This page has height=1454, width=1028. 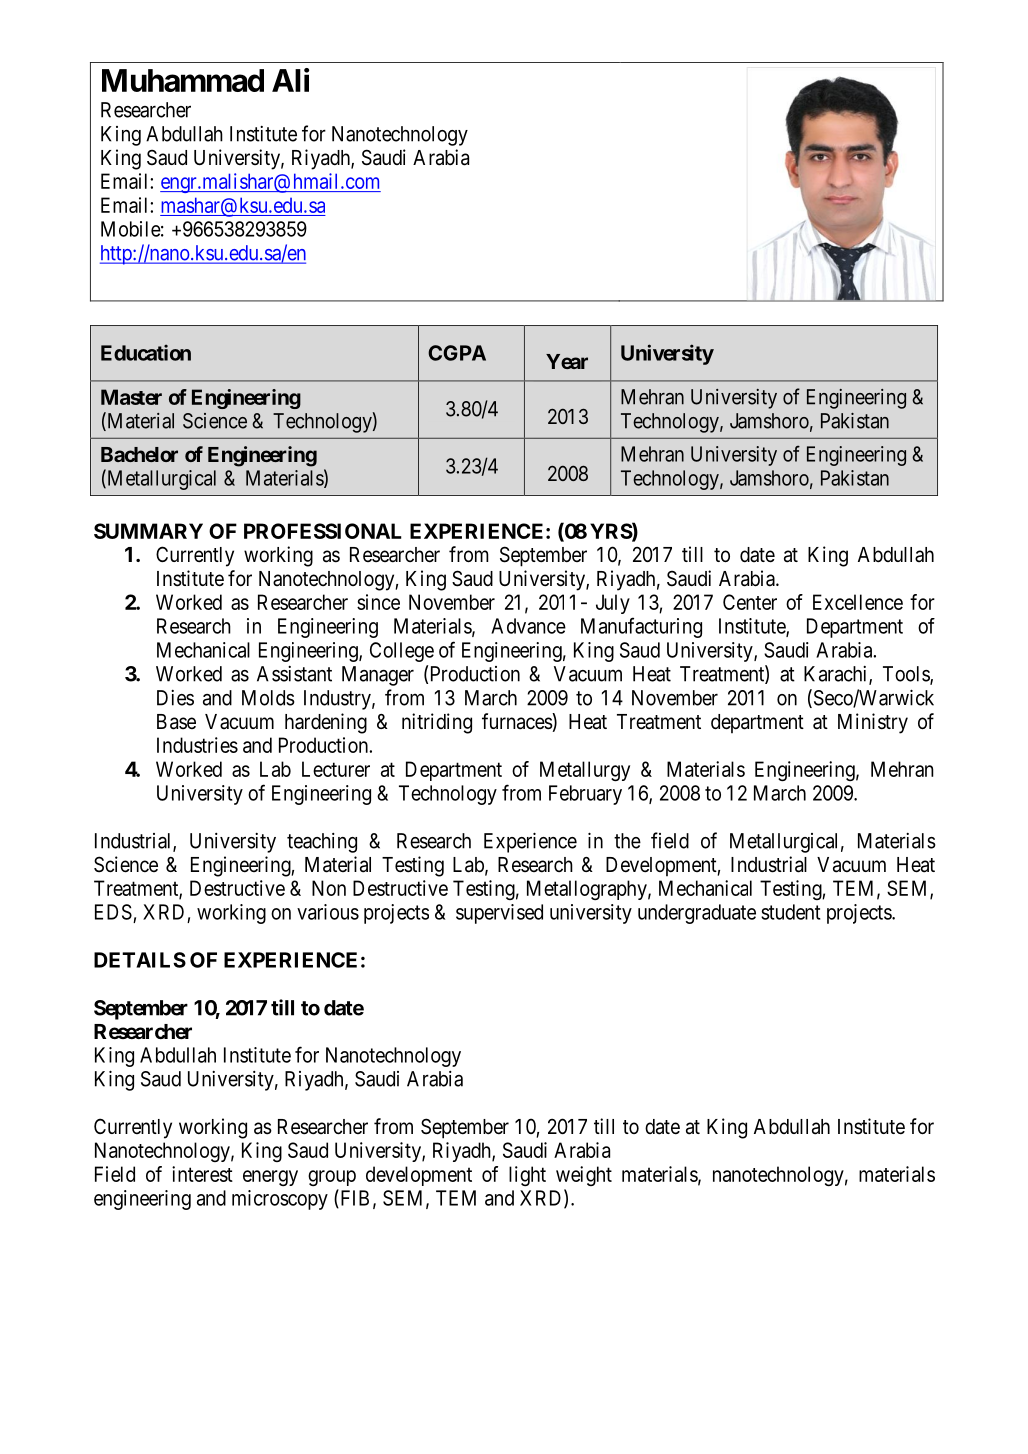 I want to click on PROFESSIONAL, so click(x=323, y=531).
